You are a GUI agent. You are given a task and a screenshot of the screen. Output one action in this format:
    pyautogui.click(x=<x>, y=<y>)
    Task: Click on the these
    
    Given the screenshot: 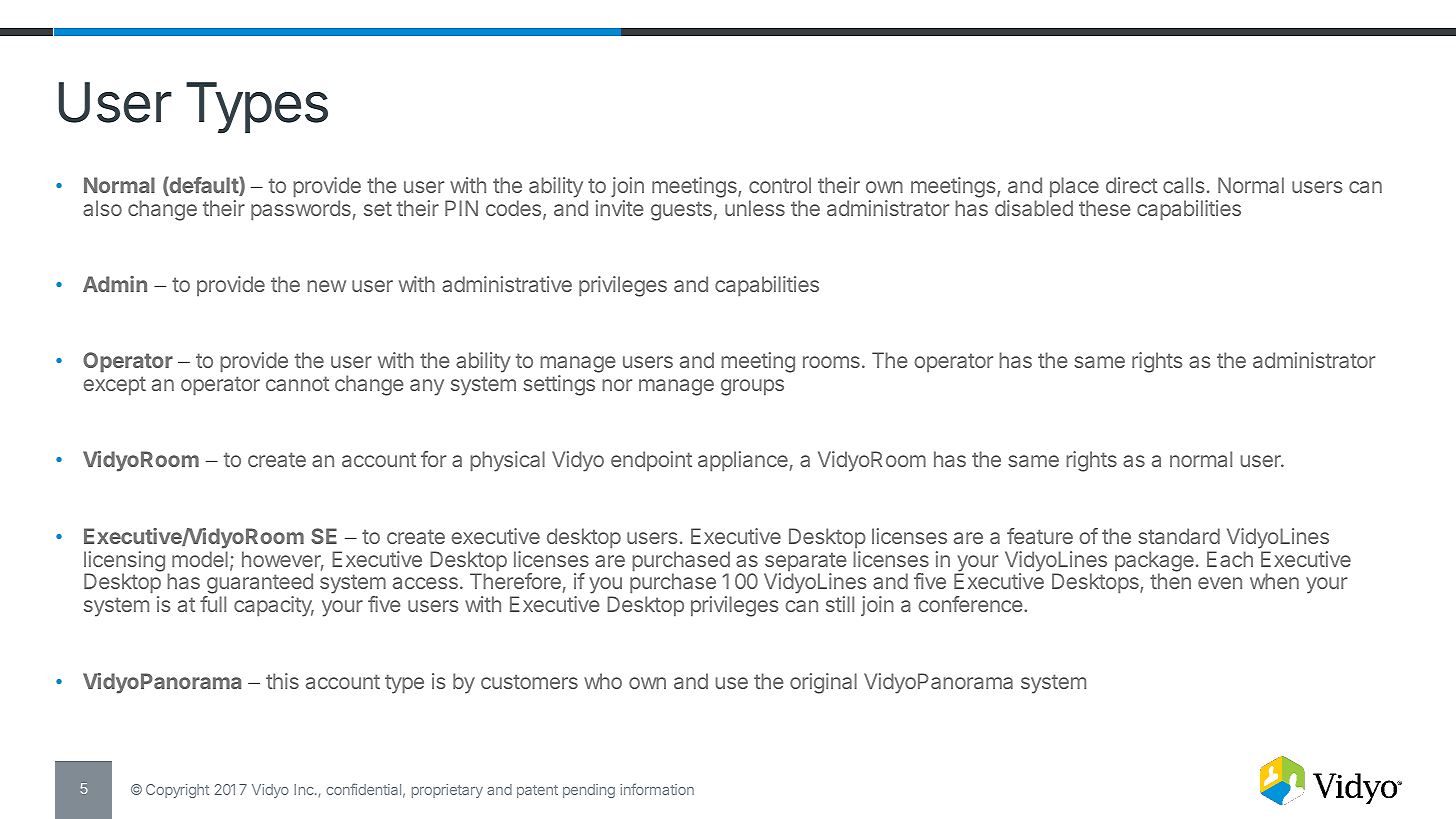 What is the action you would take?
    pyautogui.click(x=1104, y=208)
